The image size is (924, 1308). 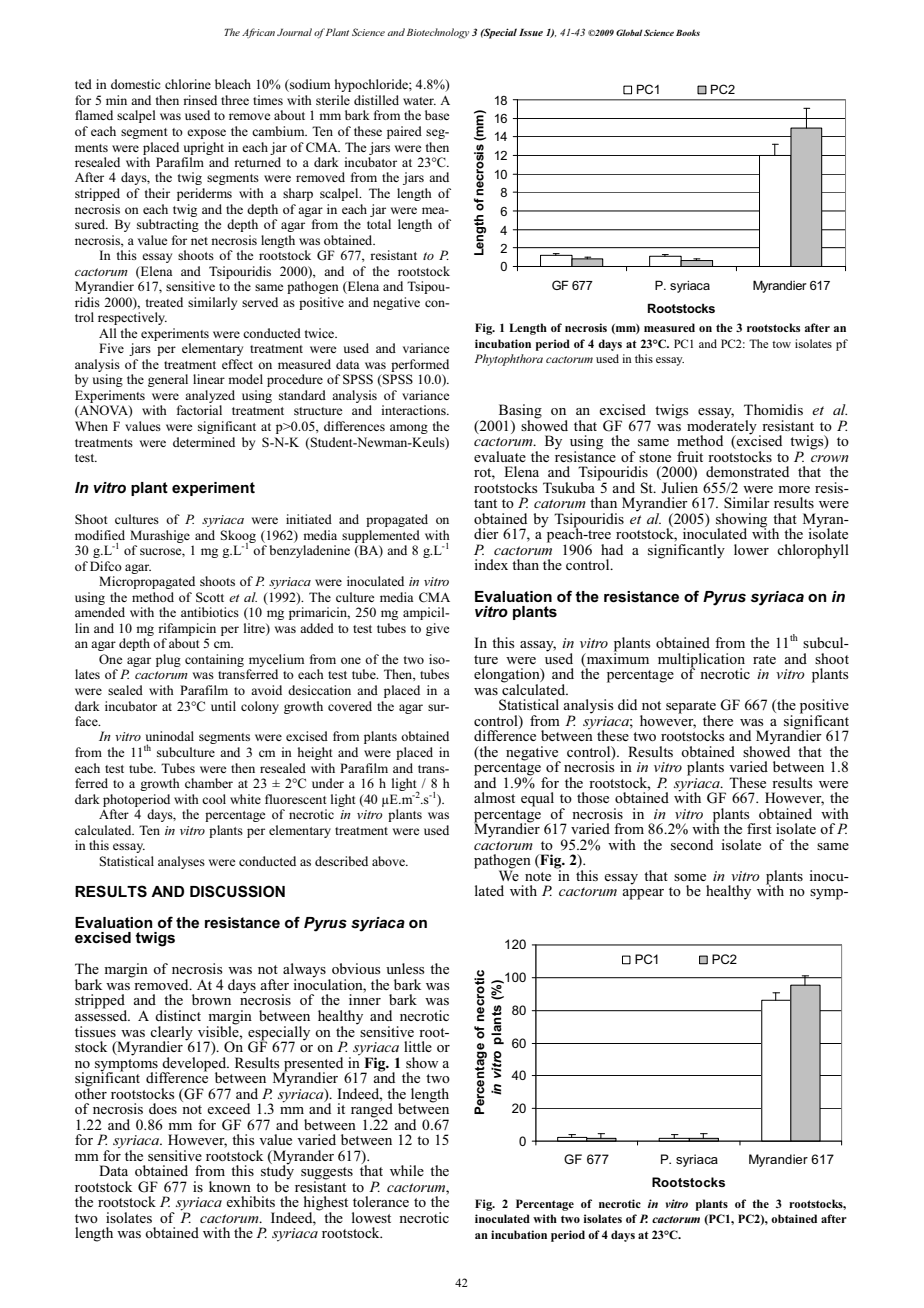 What do you see at coordinates (420, 365) in the screenshot?
I see `performed` at bounding box center [420, 365].
